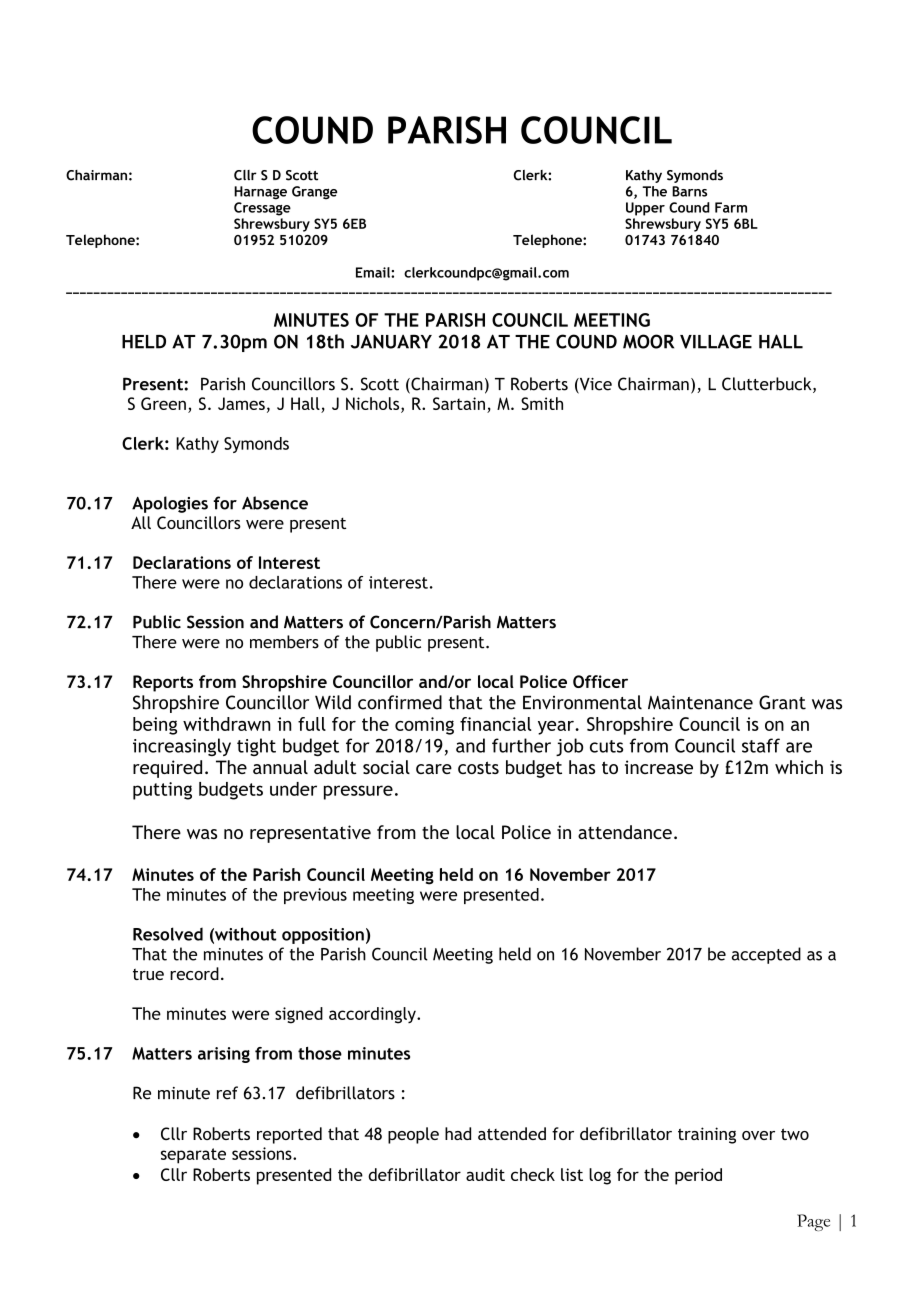 The width and height of the image is (924, 1308). I want to click on accepted, so click(766, 955).
